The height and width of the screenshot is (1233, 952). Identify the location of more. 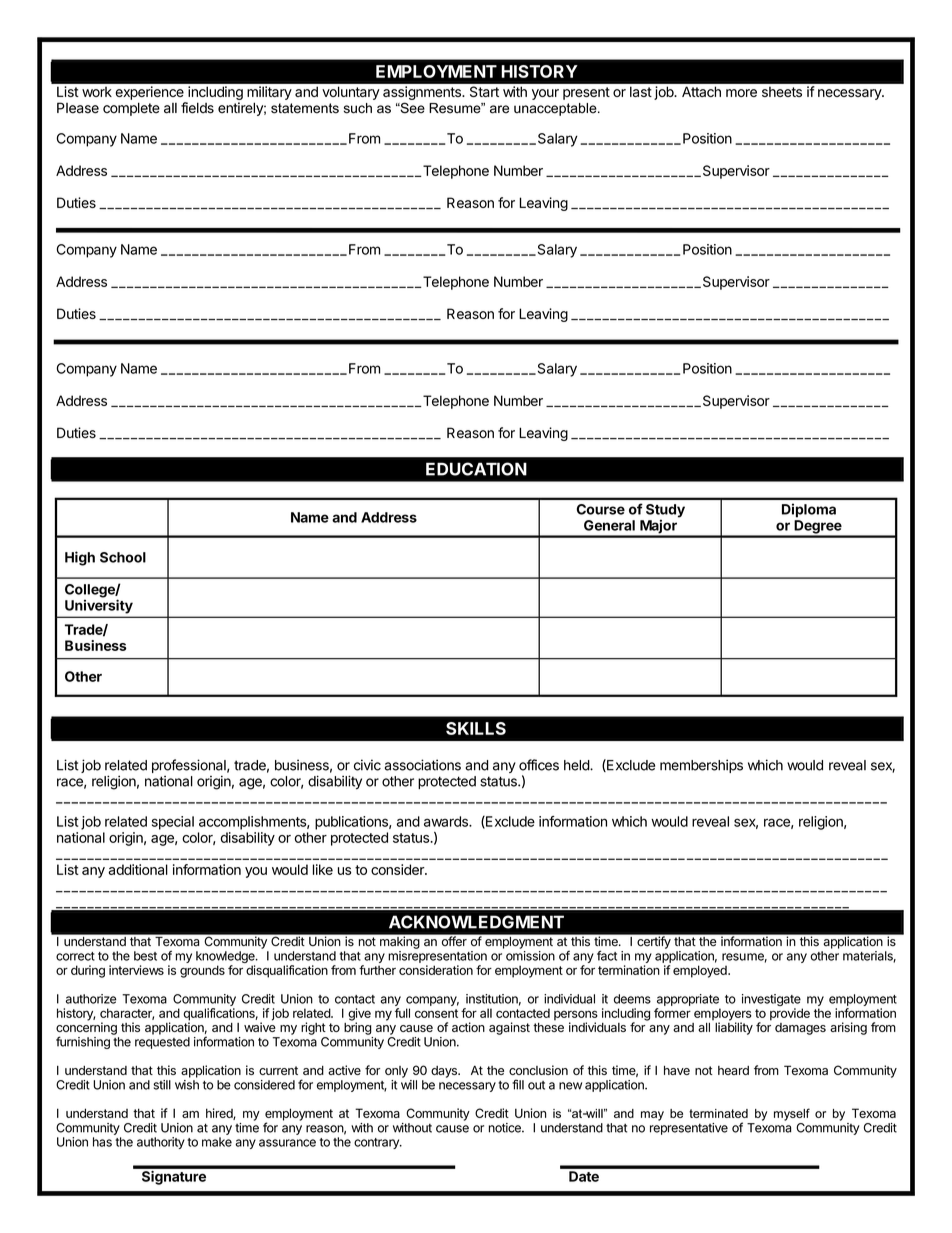
(741, 93).
